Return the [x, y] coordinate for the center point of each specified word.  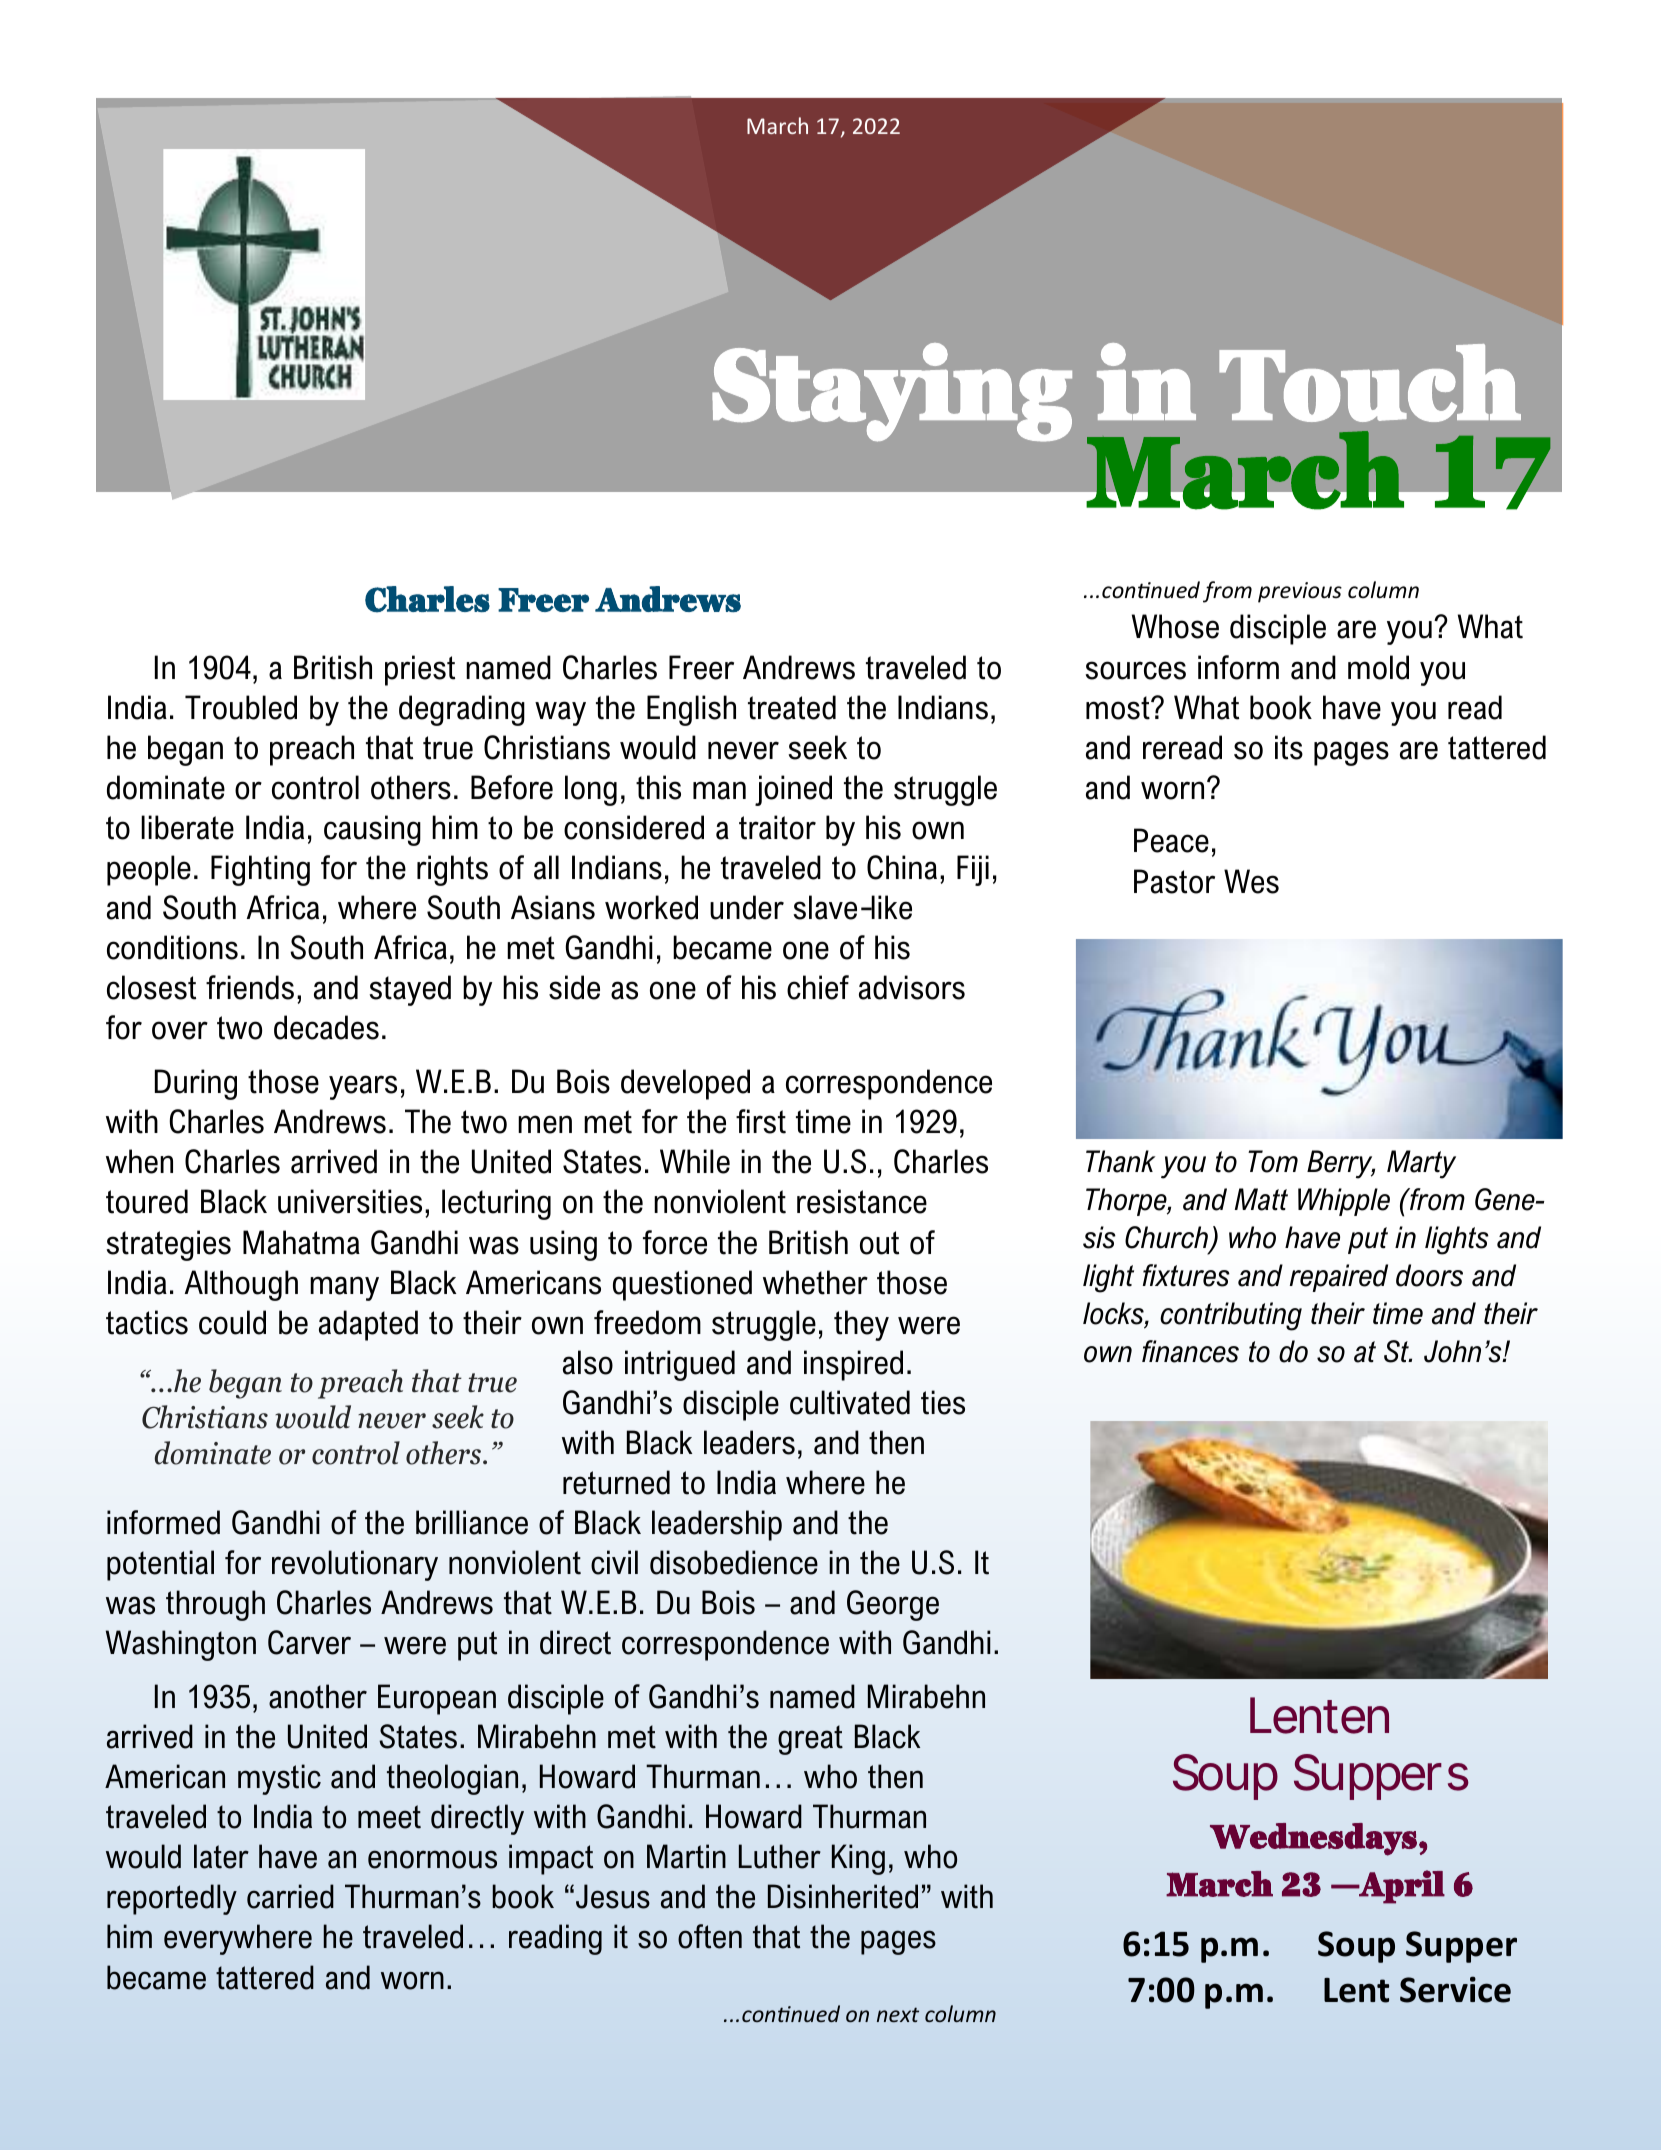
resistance [862, 1201]
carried [290, 1896]
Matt [1261, 1199]
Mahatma [301, 1242]
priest [420, 670]
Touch [1370, 383]
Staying [892, 392]
